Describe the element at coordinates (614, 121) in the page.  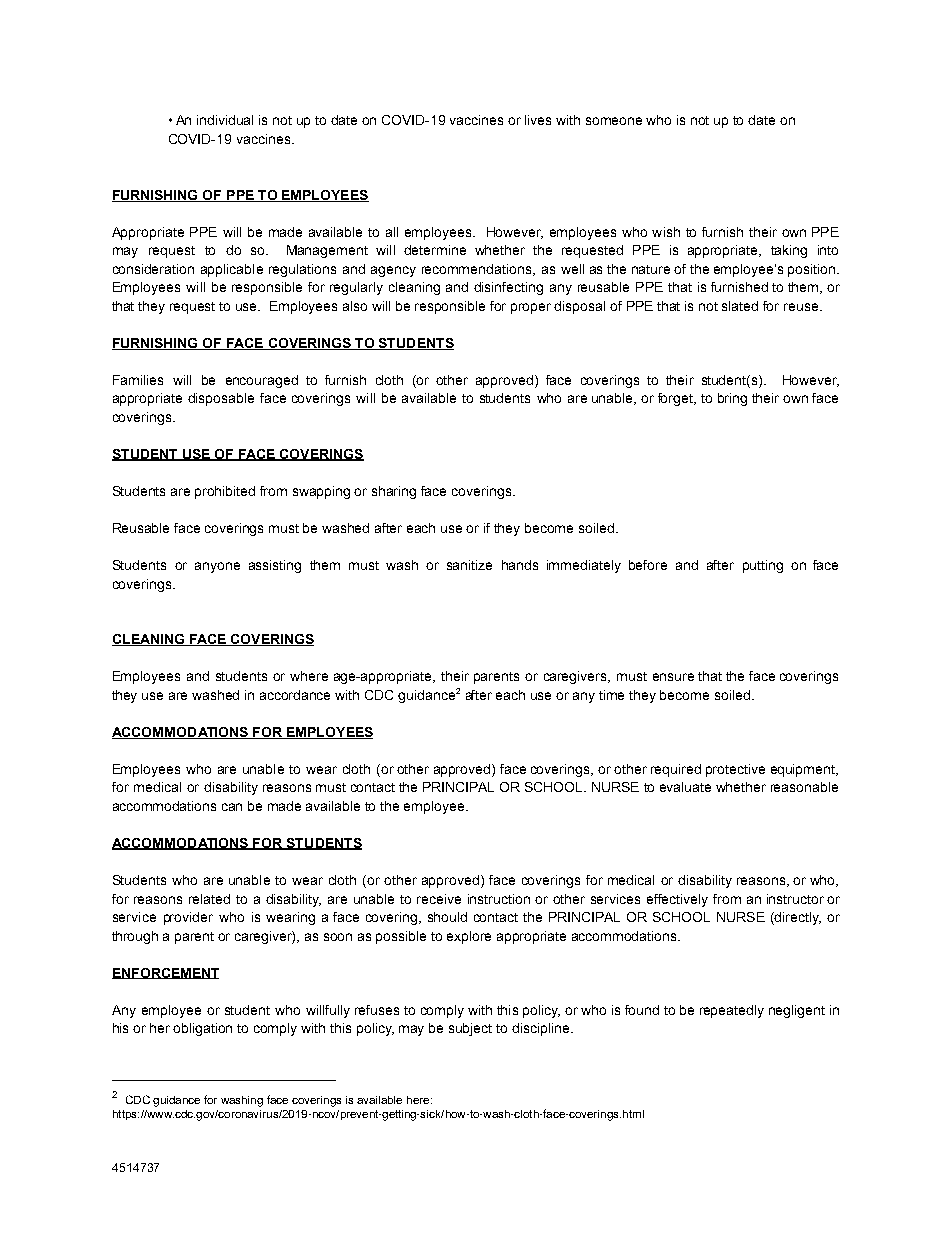
I see `someone` at that location.
